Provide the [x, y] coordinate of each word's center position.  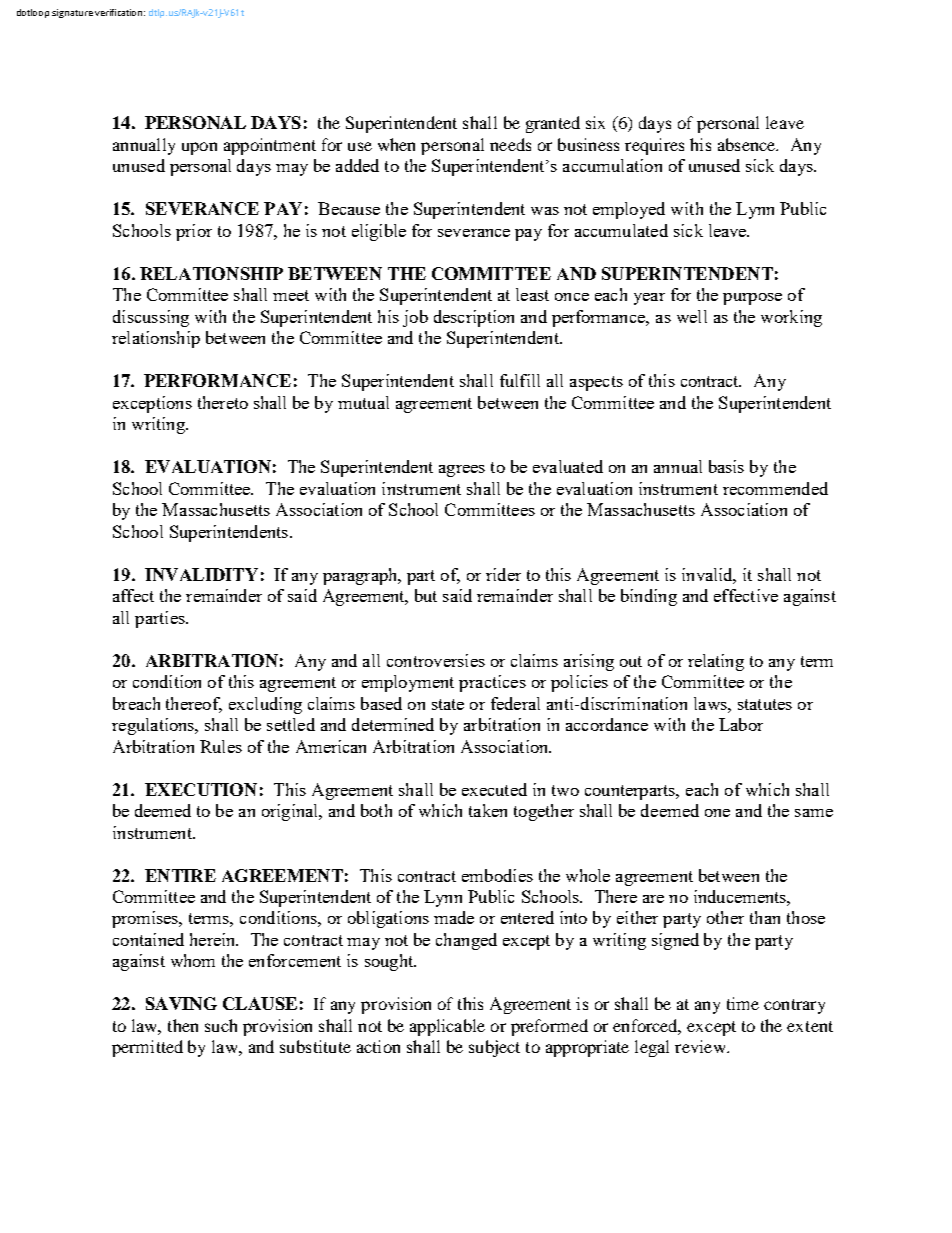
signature [72, 13]
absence [748, 144]
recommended [775, 488]
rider [503, 574]
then [183, 1025]
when [396, 144]
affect [133, 595]
